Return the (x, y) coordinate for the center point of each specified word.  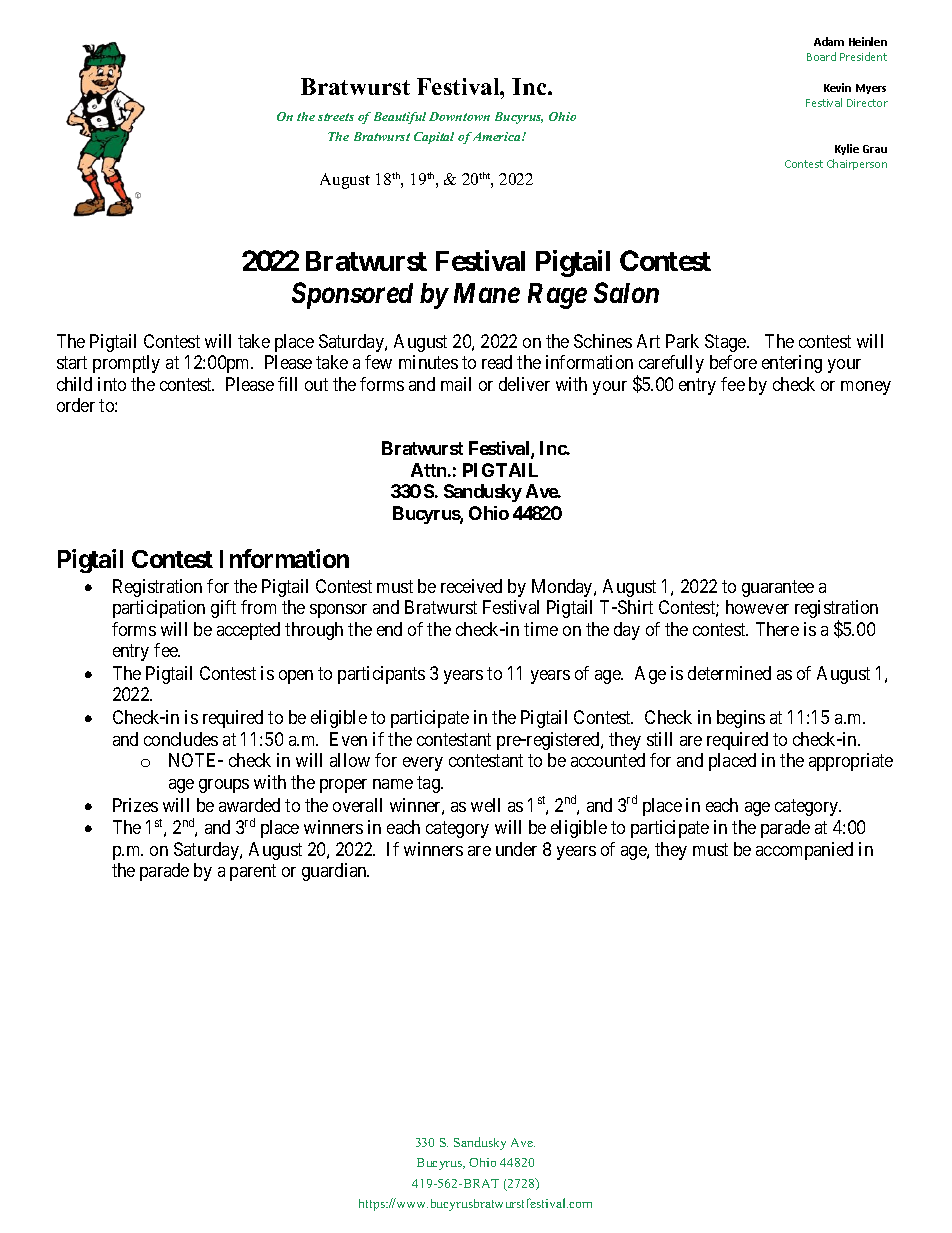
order (76, 405)
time (541, 629)
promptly (126, 364)
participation (159, 609)
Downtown (459, 116)
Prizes (135, 805)
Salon (626, 292)
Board (821, 56)
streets (336, 117)
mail (456, 384)
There (777, 629)
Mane (487, 293)
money (866, 388)
